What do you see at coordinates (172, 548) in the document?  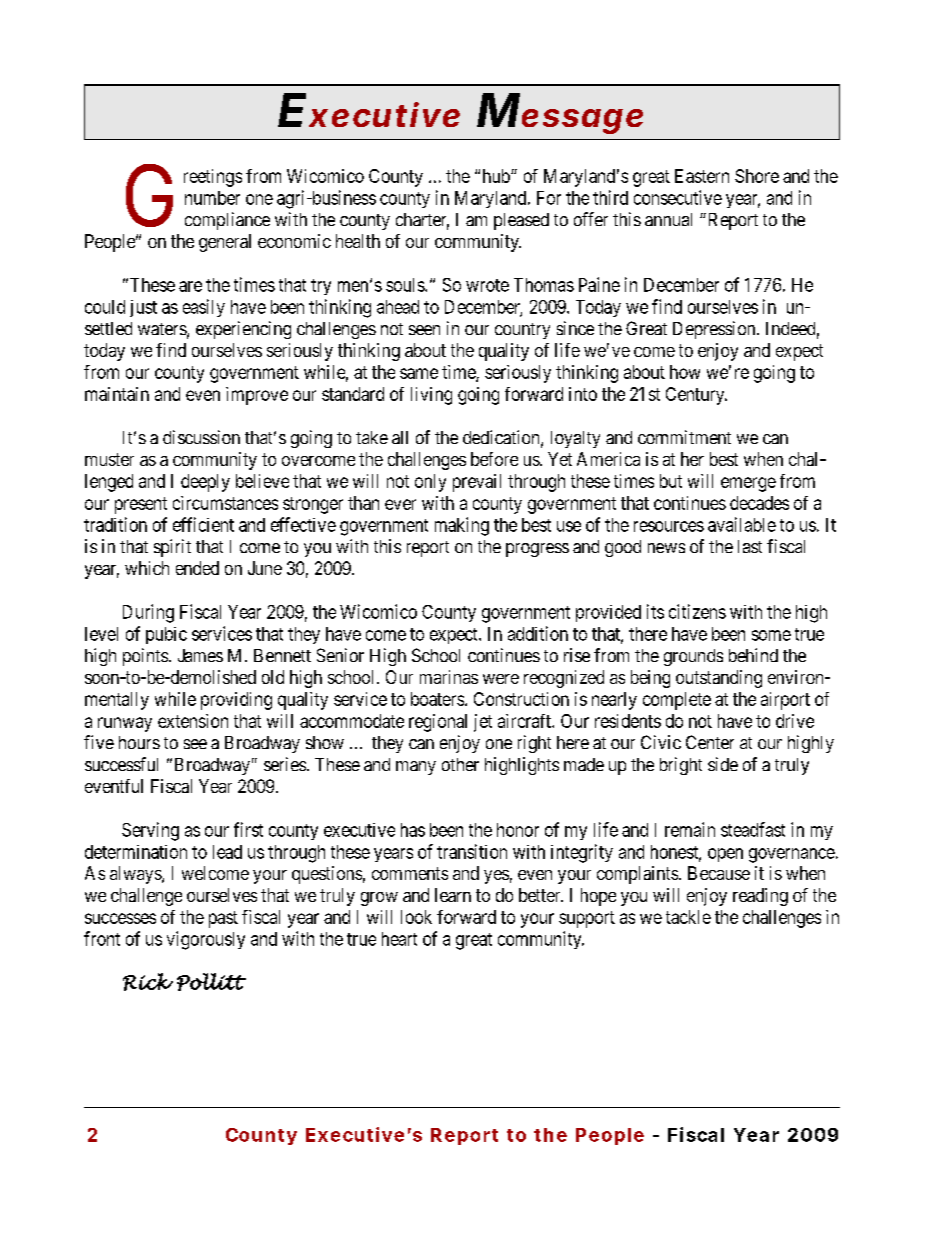 I see `spirit` at bounding box center [172, 548].
